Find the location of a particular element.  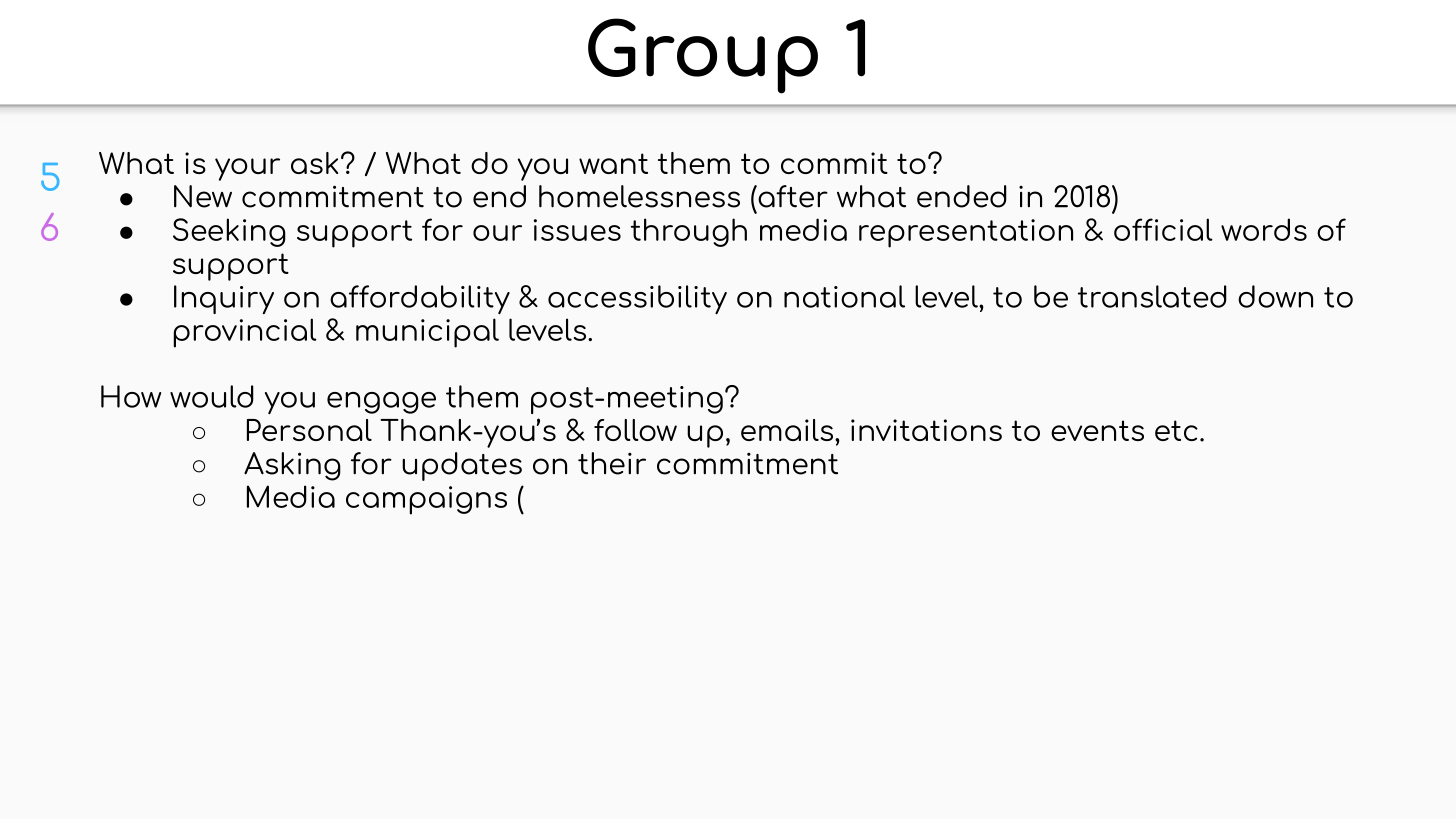

their is located at coordinates (612, 463).
